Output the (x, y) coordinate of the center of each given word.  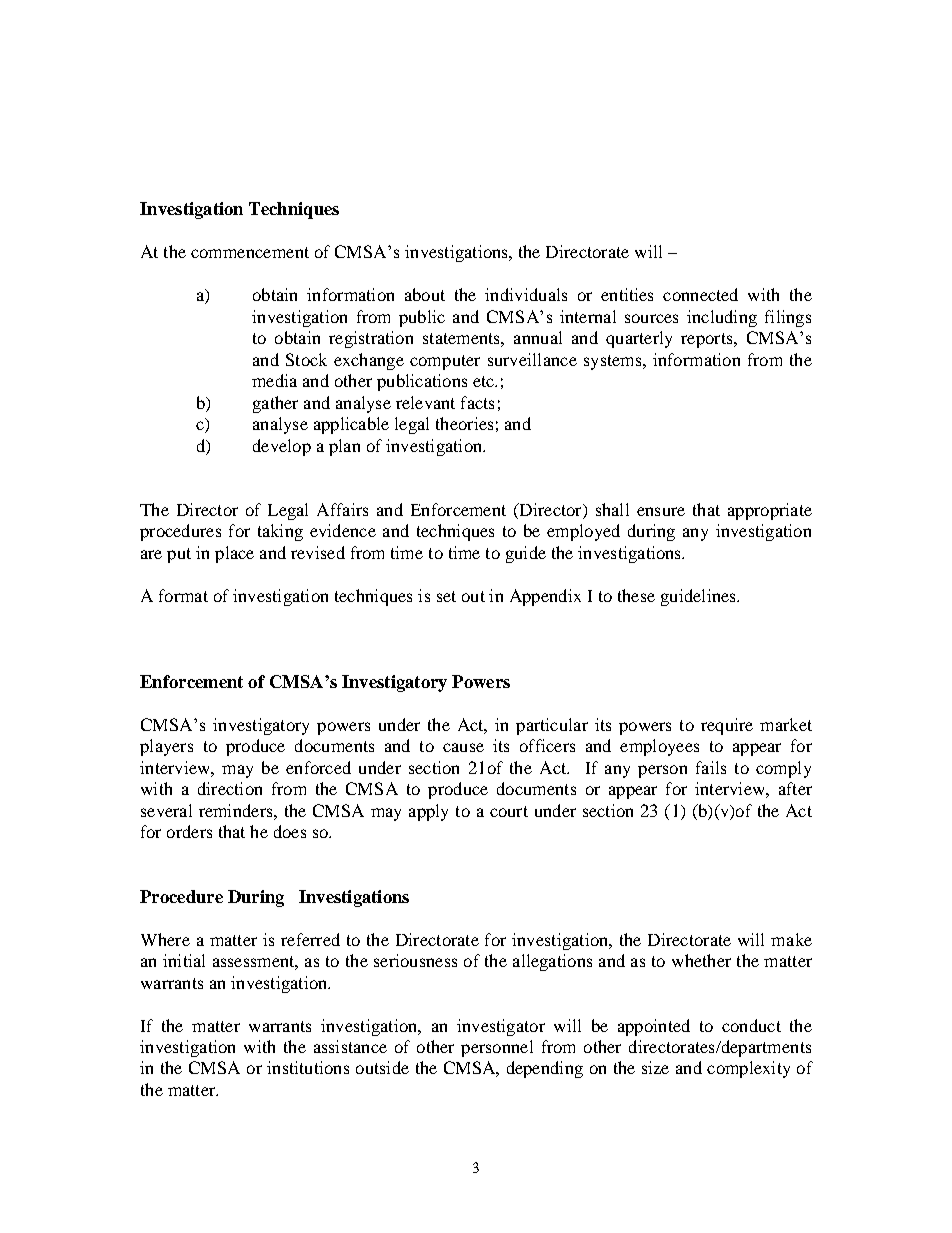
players (166, 747)
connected (700, 294)
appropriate (770, 511)
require (727, 726)
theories (464, 423)
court (509, 811)
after (795, 788)
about (425, 294)
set (446, 596)
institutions (308, 1067)
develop (282, 447)
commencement (250, 252)
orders (189, 831)
